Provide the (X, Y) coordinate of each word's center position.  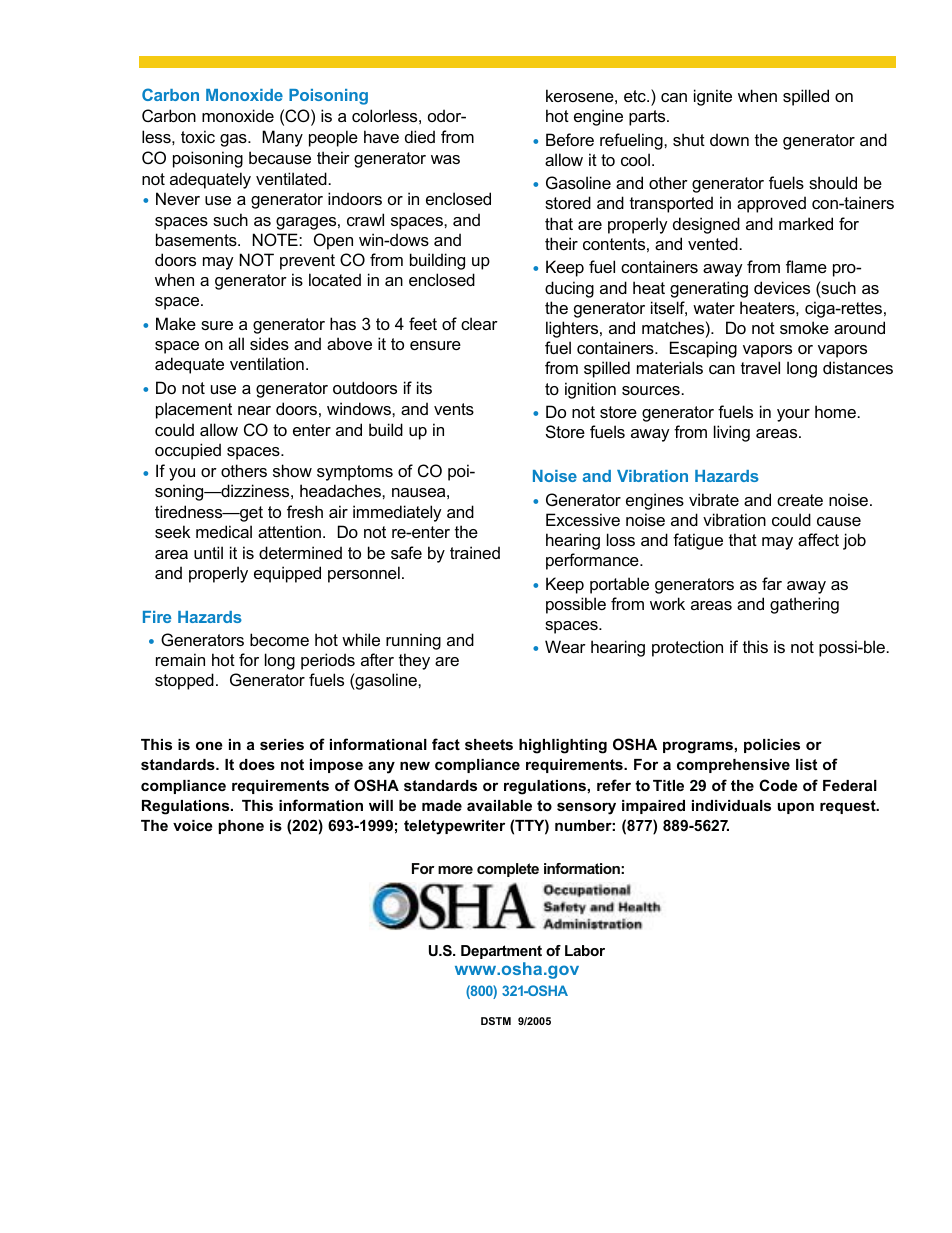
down (729, 139)
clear (479, 323)
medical (224, 531)
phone (241, 827)
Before (570, 139)
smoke (804, 327)
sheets (489, 744)
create (800, 500)
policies (772, 746)
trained (475, 552)
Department (501, 952)
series (282, 744)
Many (282, 138)
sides (269, 343)
